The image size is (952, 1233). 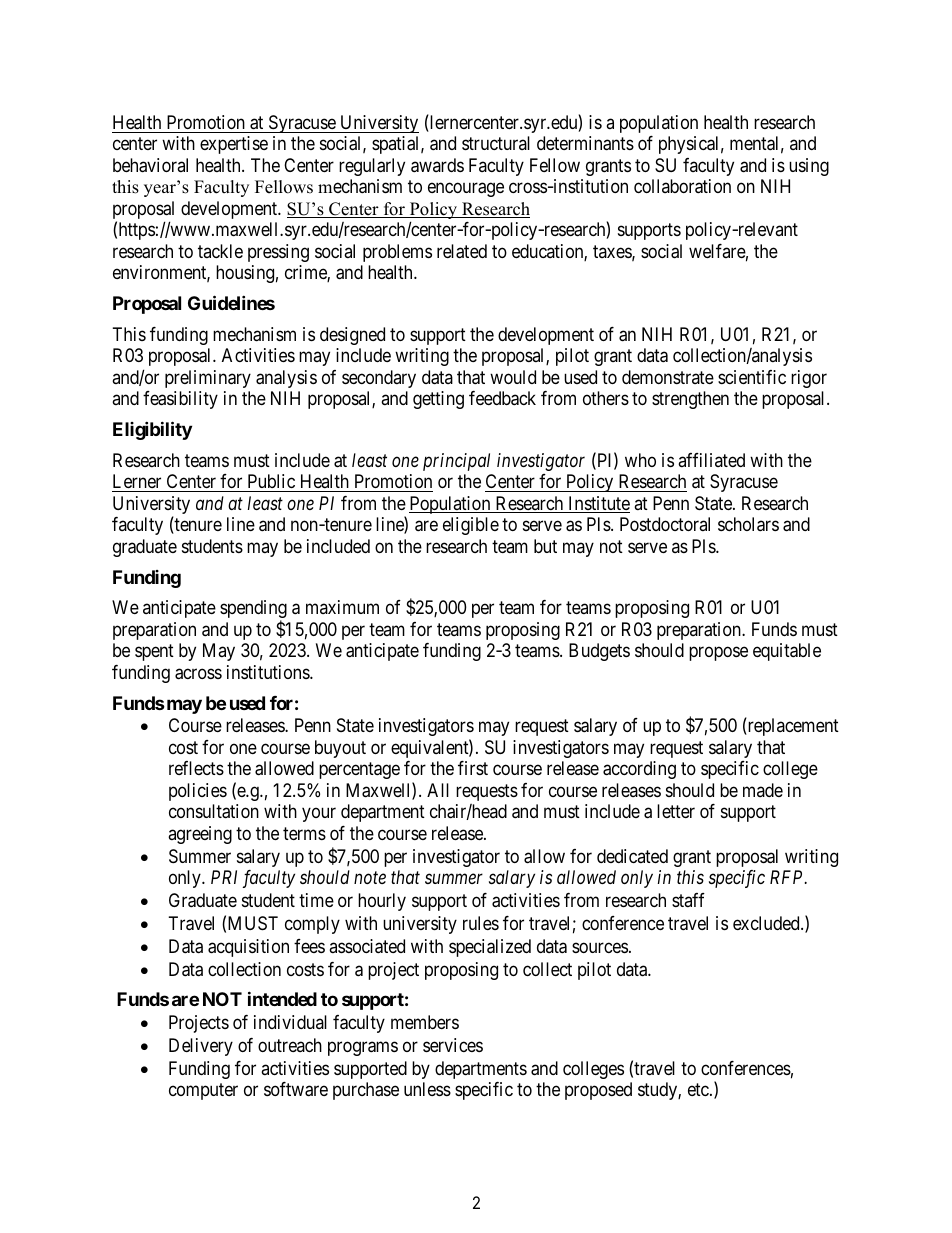 What do you see at coordinates (234, 145) in the page?
I see `expertise` at bounding box center [234, 145].
